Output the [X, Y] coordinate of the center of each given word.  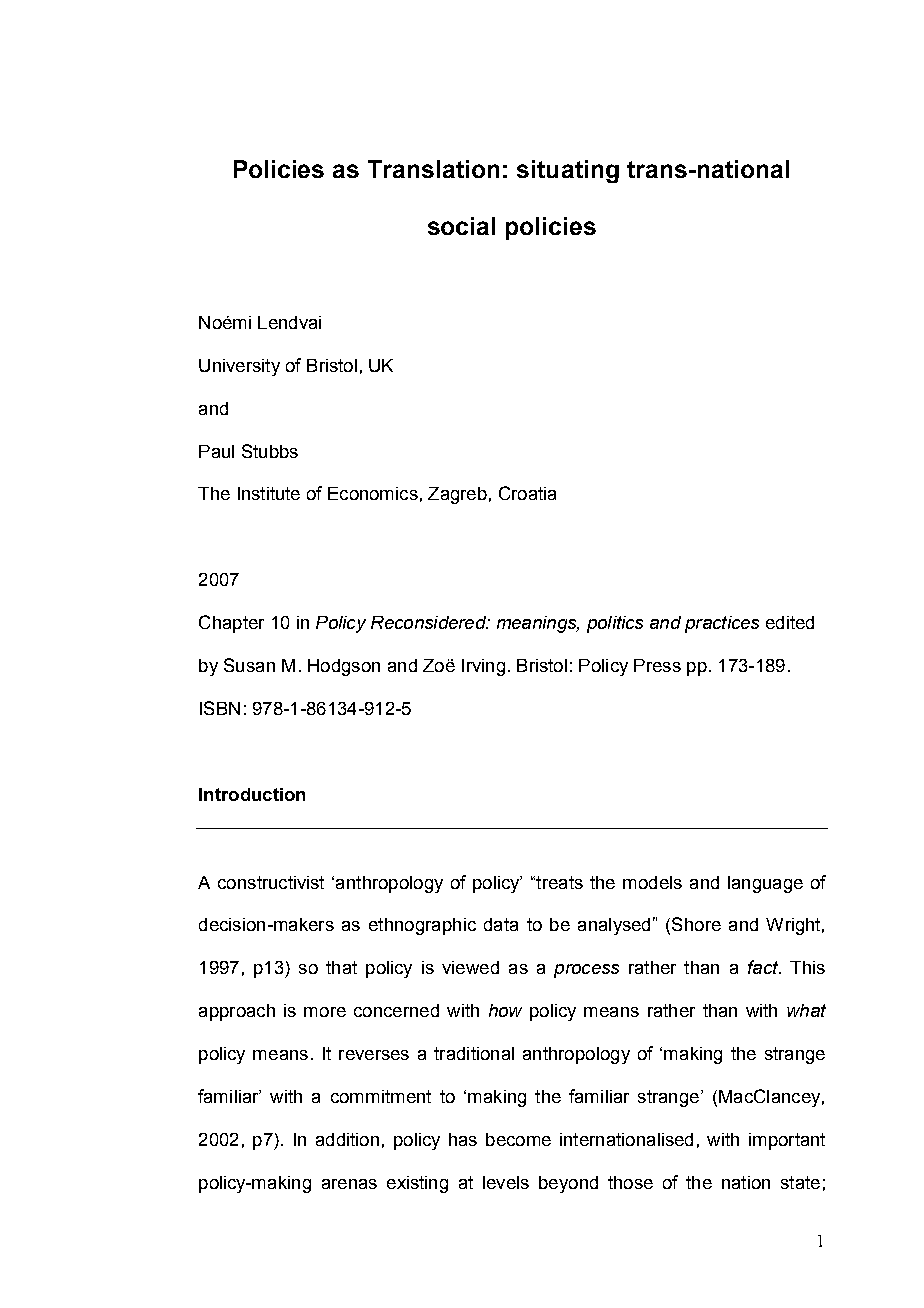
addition [347, 1139]
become [518, 1139]
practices [722, 624]
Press [657, 665]
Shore [696, 924]
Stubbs [270, 451]
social [461, 226]
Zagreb [457, 495]
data [501, 924]
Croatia [527, 493]
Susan [249, 665]
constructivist [271, 882]
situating [568, 171]
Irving [483, 667]
